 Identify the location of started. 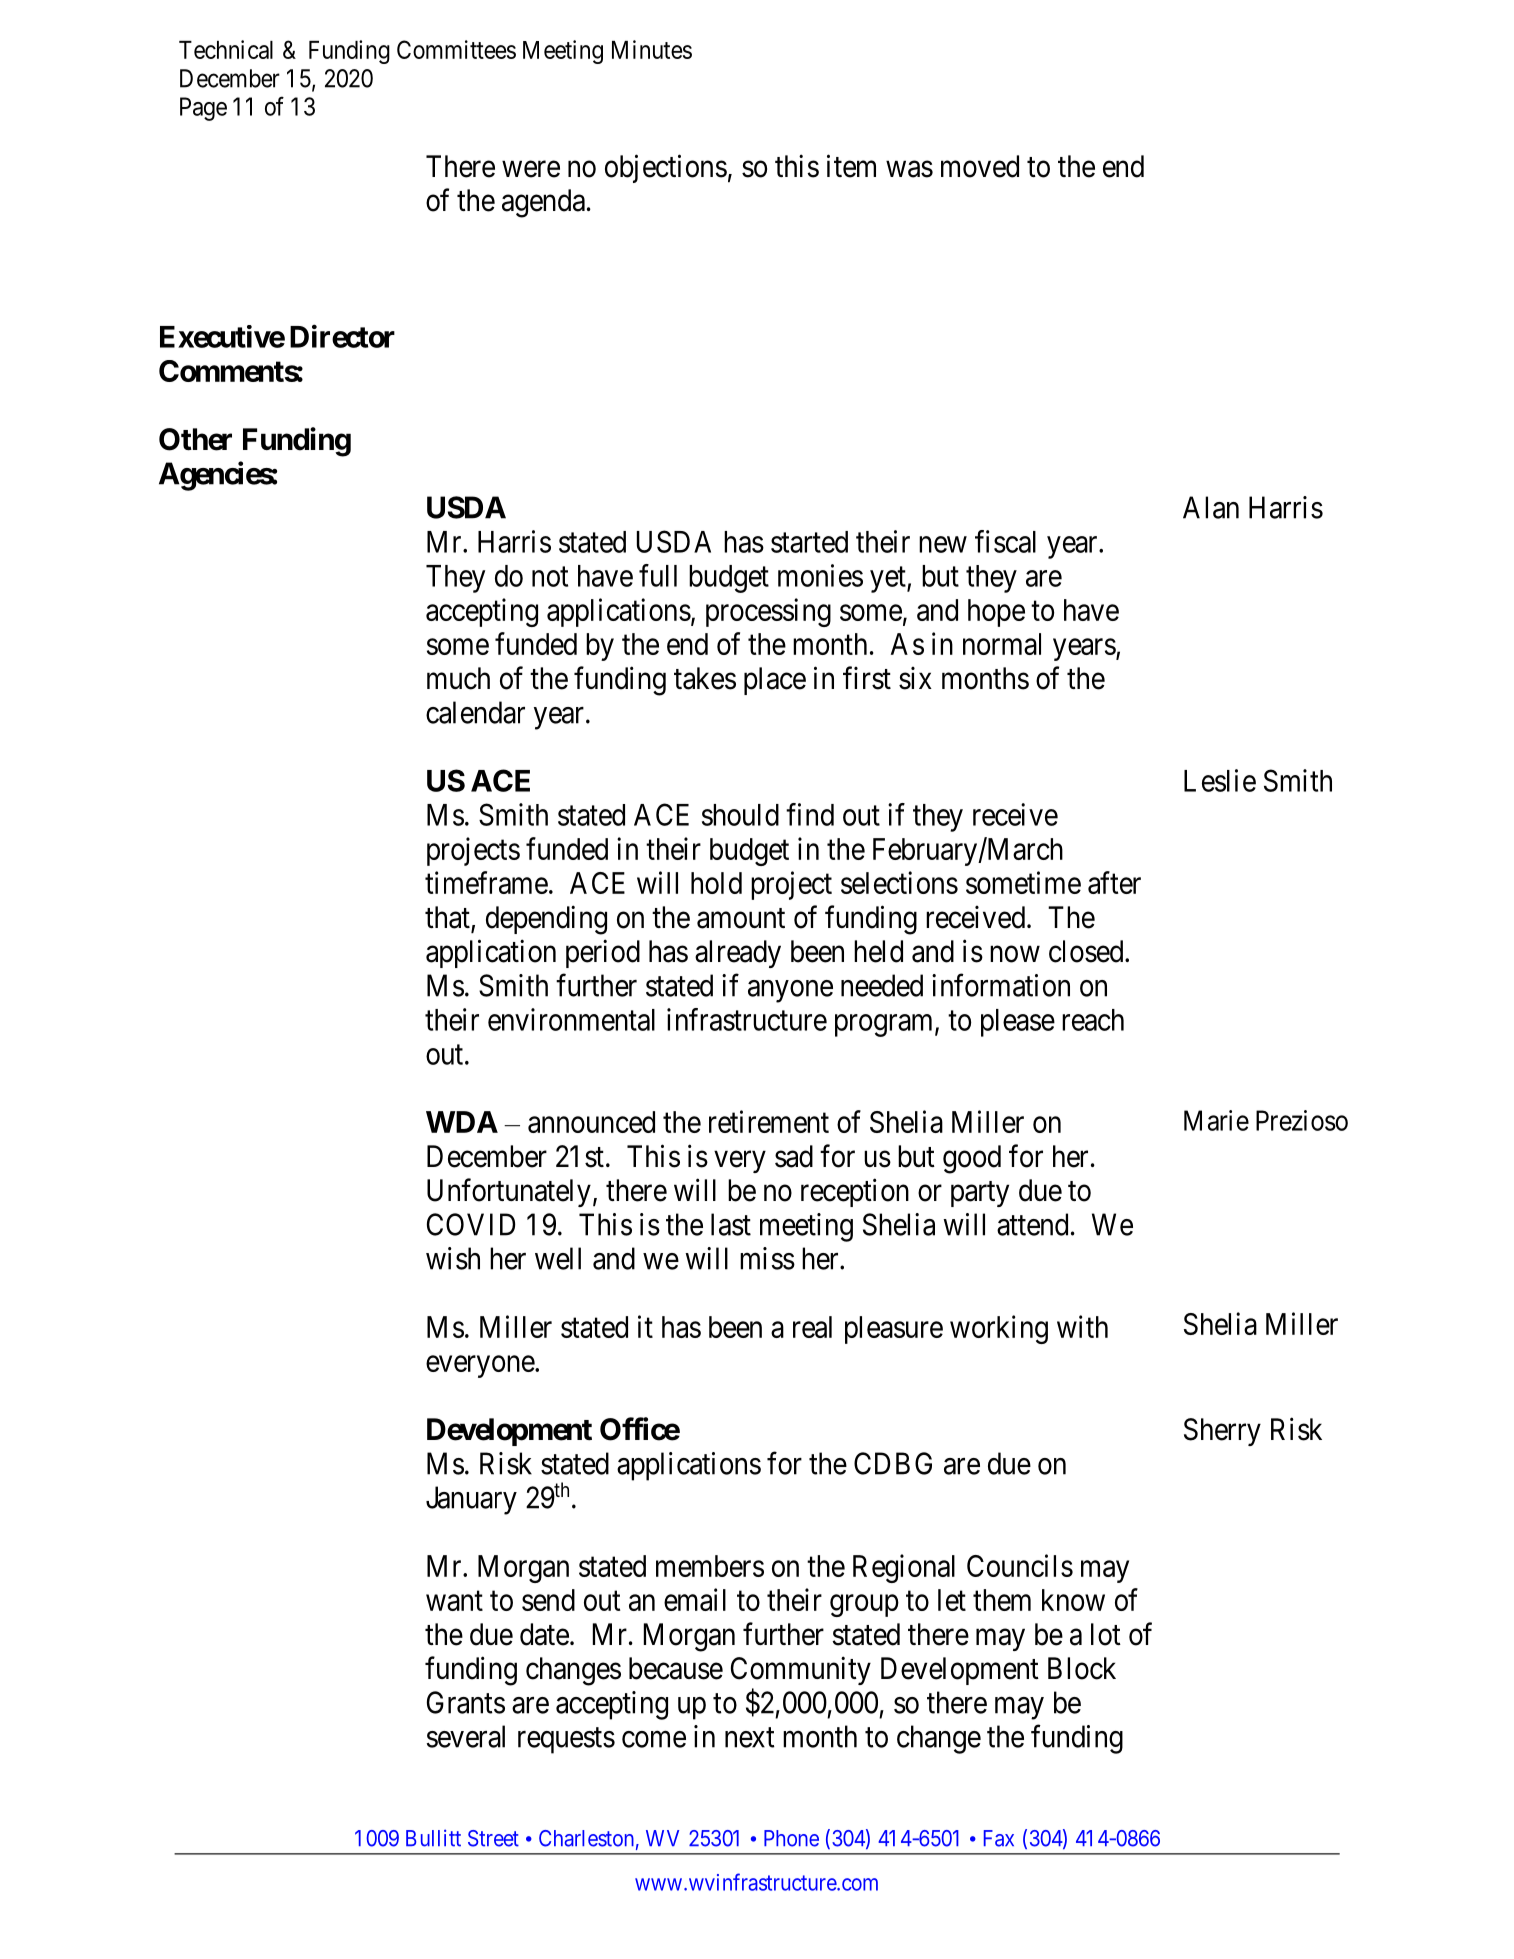
(809, 542).
